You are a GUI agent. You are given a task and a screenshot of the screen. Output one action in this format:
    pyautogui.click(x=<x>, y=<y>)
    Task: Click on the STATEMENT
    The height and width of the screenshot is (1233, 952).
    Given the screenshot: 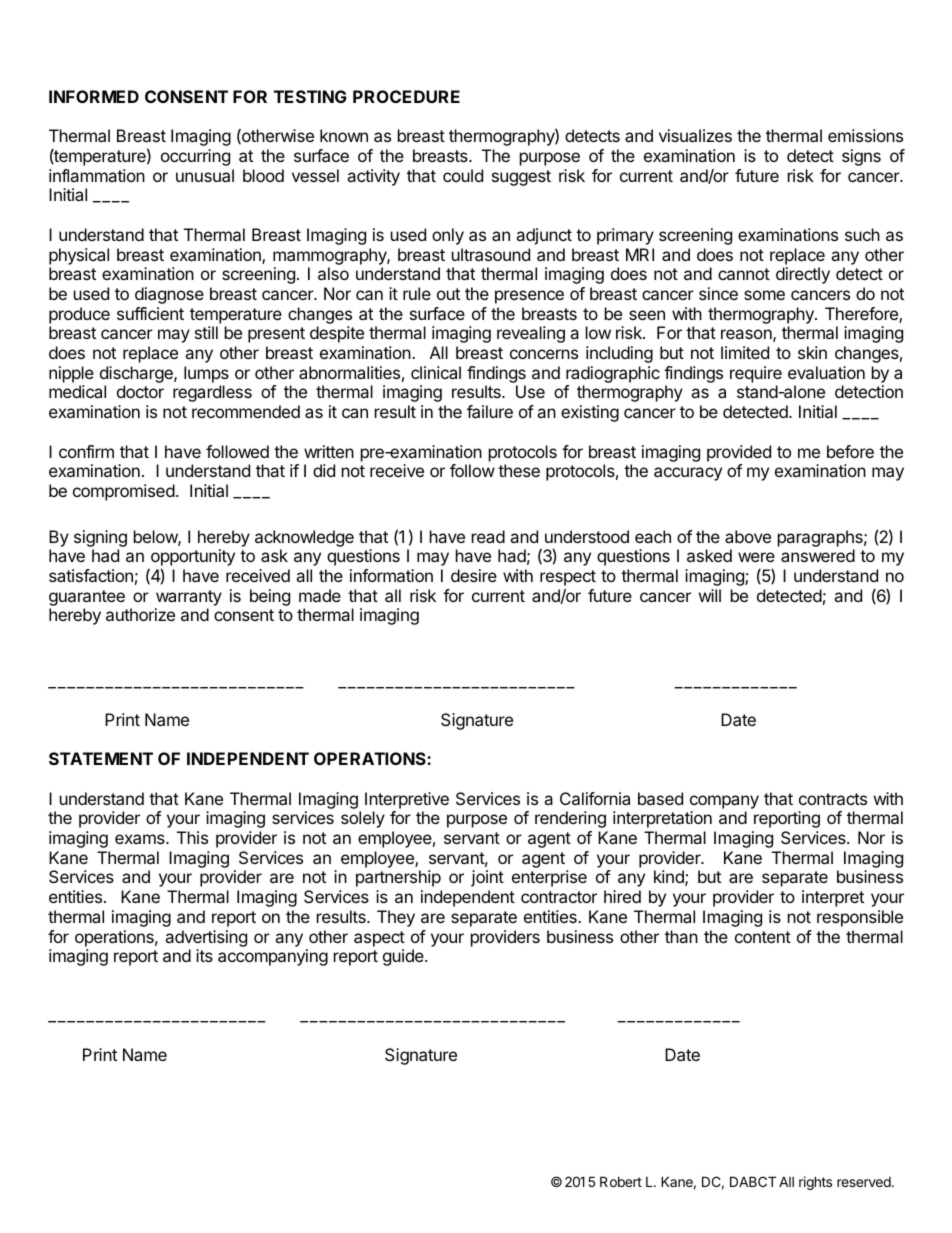 What is the action you would take?
    pyautogui.click(x=101, y=758)
